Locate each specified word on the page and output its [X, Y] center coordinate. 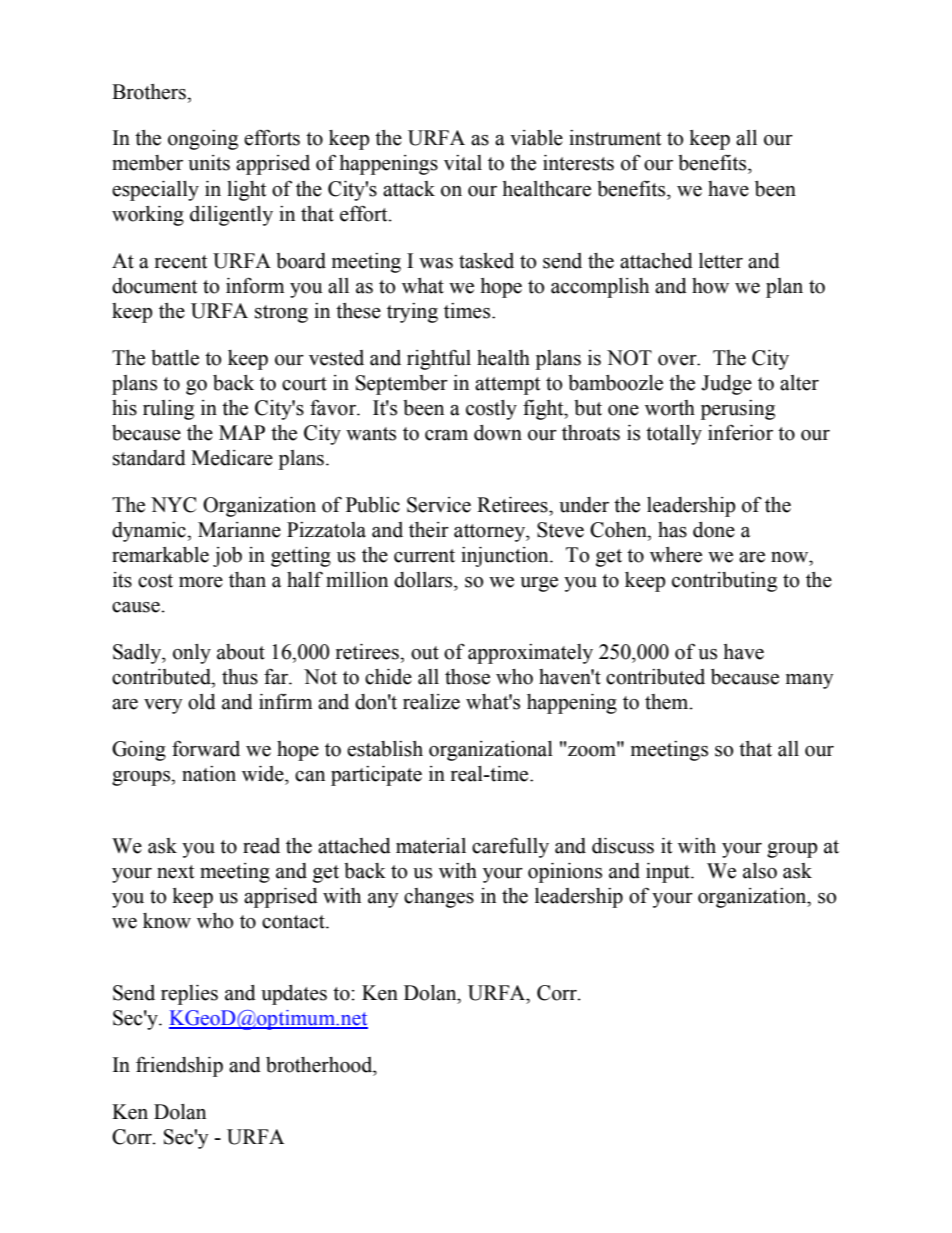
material [431, 846]
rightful [439, 360]
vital [463, 163]
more [201, 582]
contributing [724, 582]
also [760, 871]
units [209, 163]
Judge [726, 385]
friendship [179, 1067]
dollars [424, 580]
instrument [615, 138]
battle [175, 358]
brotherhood [320, 1065]
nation [209, 774]
